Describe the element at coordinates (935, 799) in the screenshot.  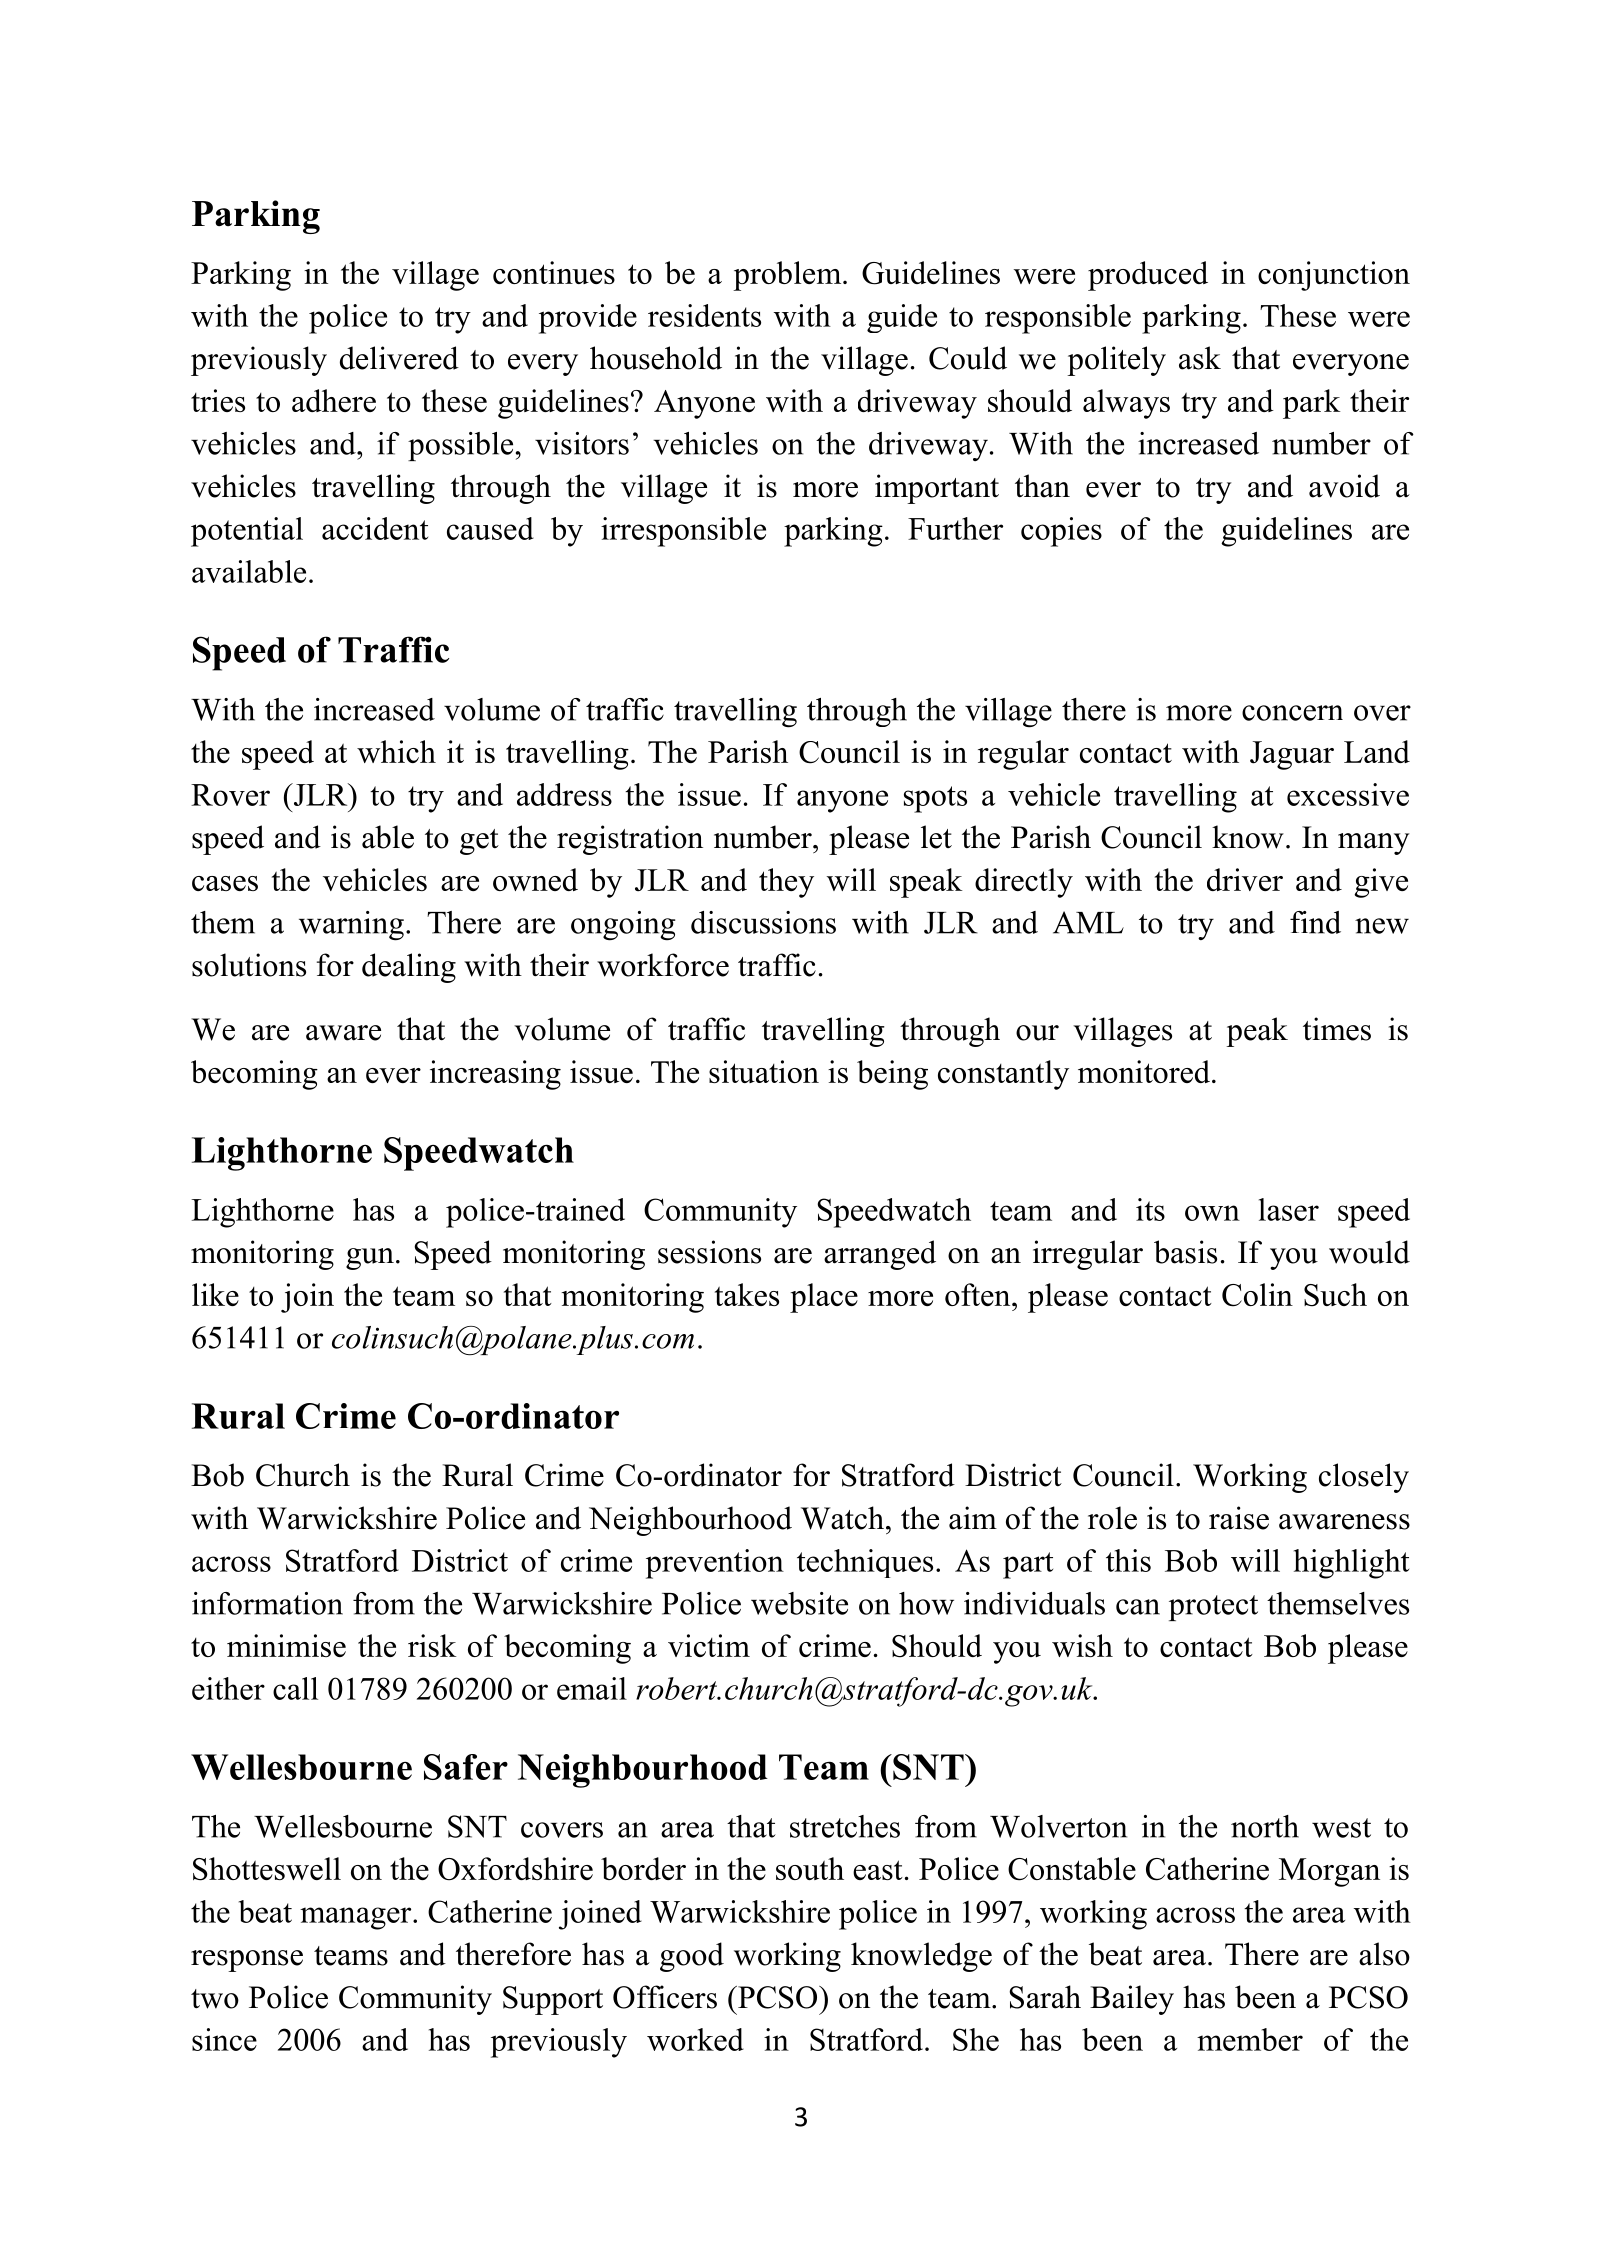
I see `spots` at that location.
